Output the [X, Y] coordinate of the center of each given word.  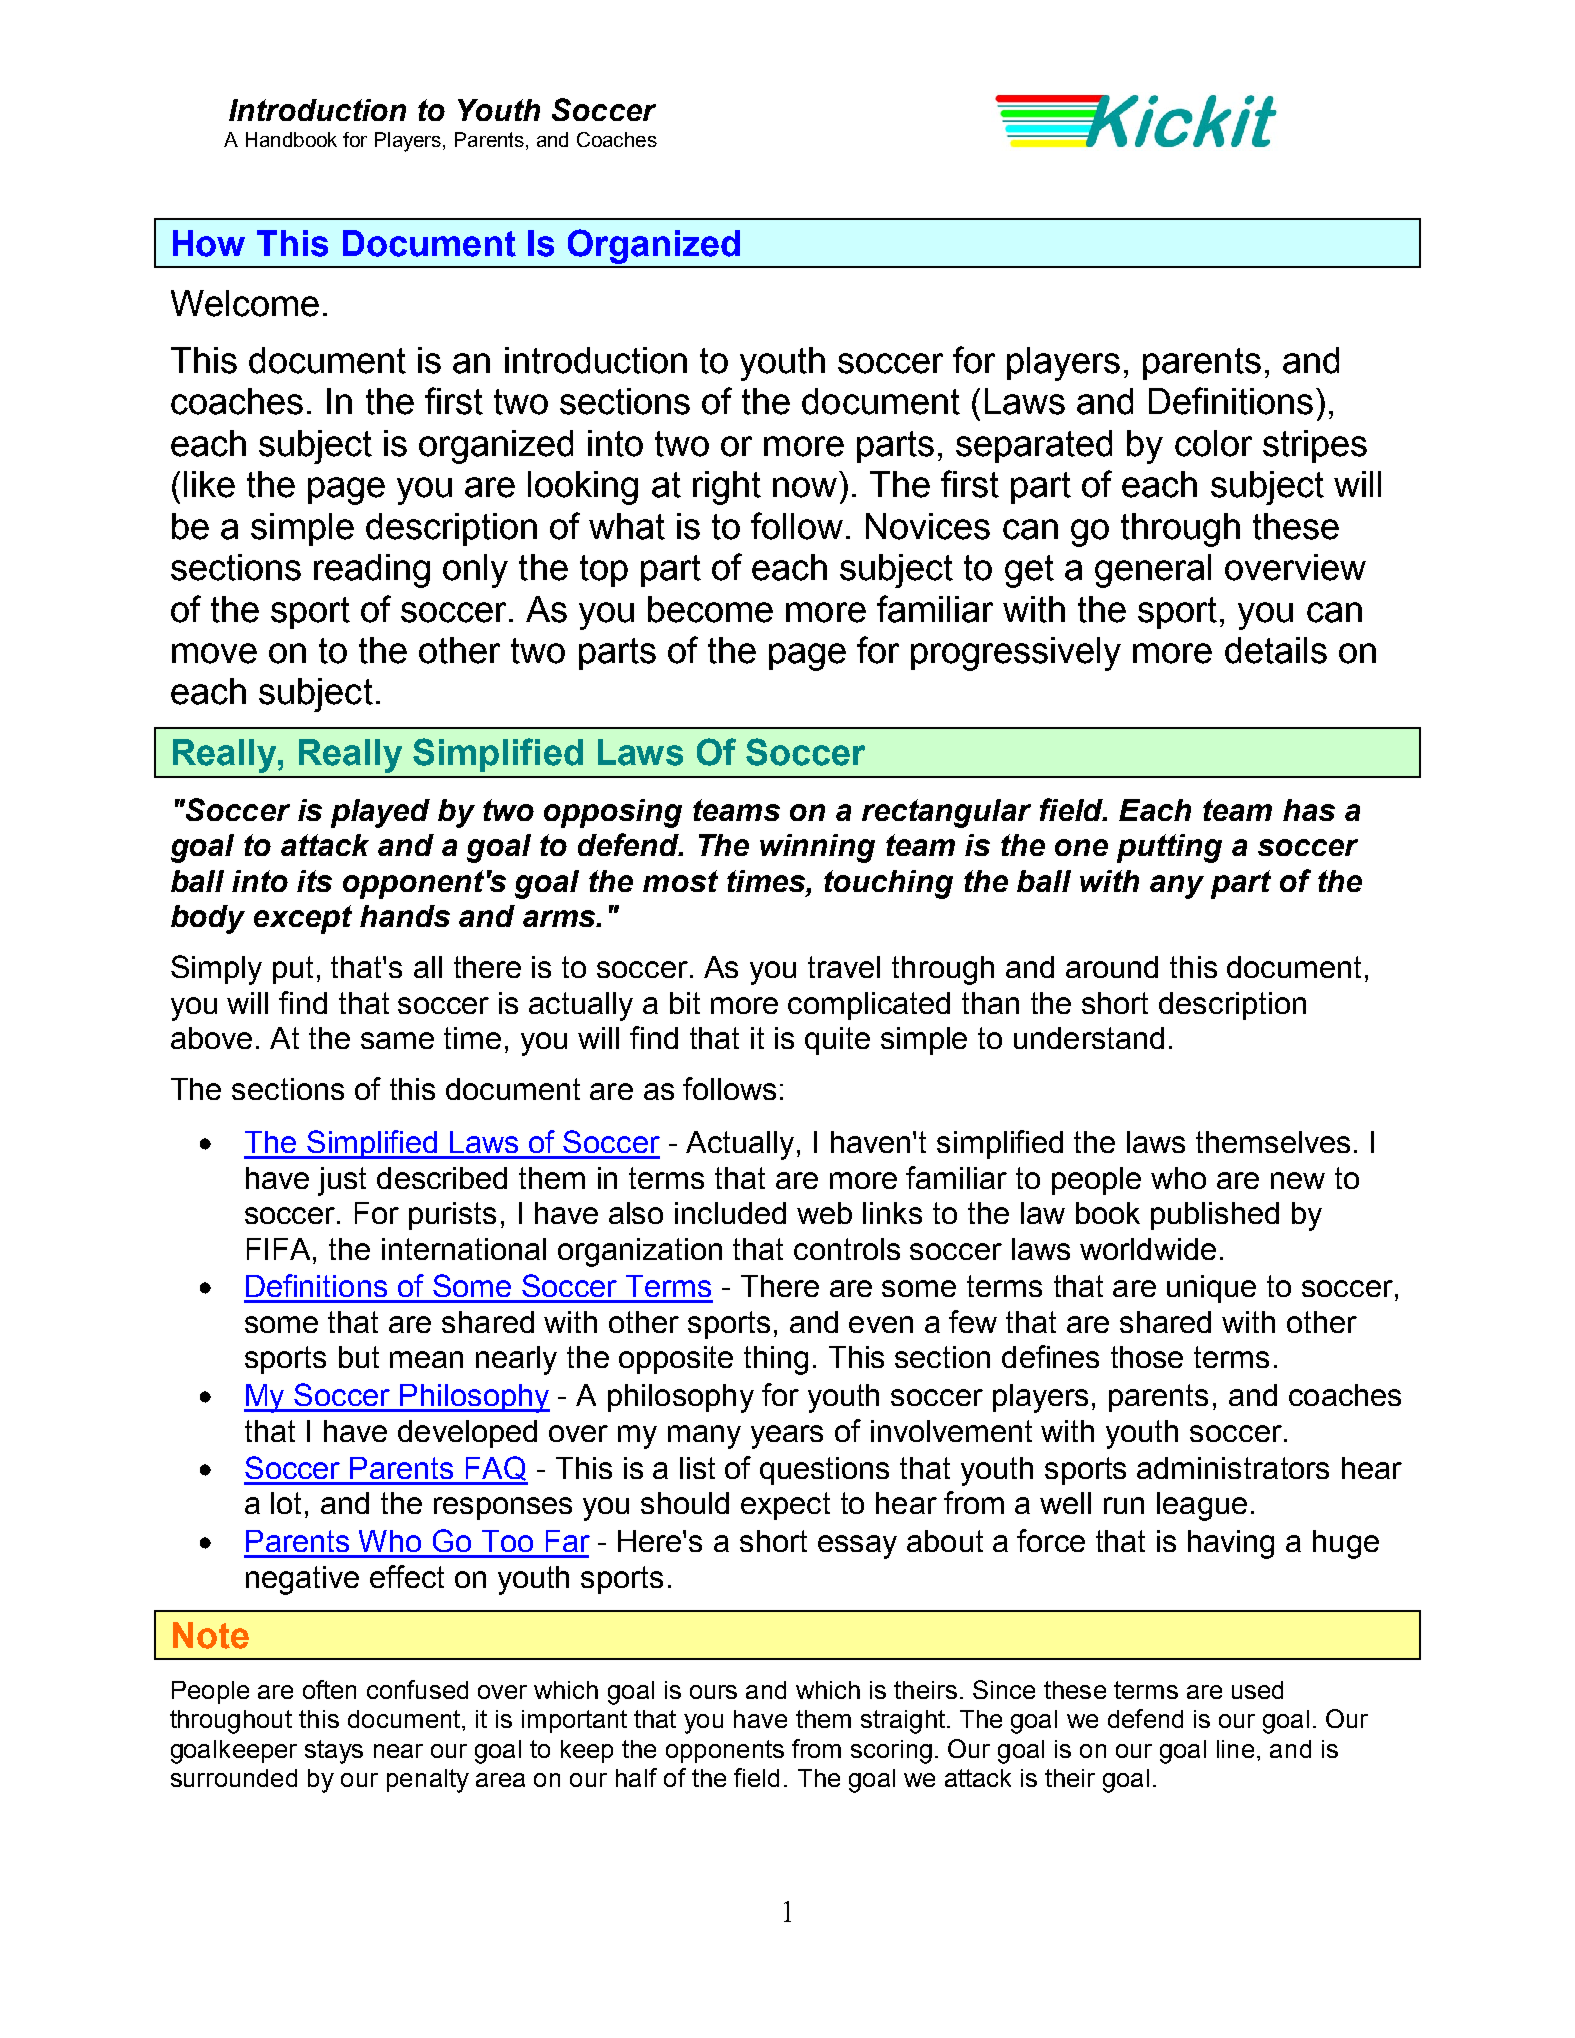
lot [286, 1503]
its [314, 881]
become [710, 609]
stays [334, 1752]
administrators [1233, 1468]
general [1153, 571]
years [787, 1437]
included [730, 1213]
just [342, 1181]
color [1213, 443]
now [805, 487]
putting [1169, 848]
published [1215, 1216]
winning [817, 848]
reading [372, 571]
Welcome [245, 303]
